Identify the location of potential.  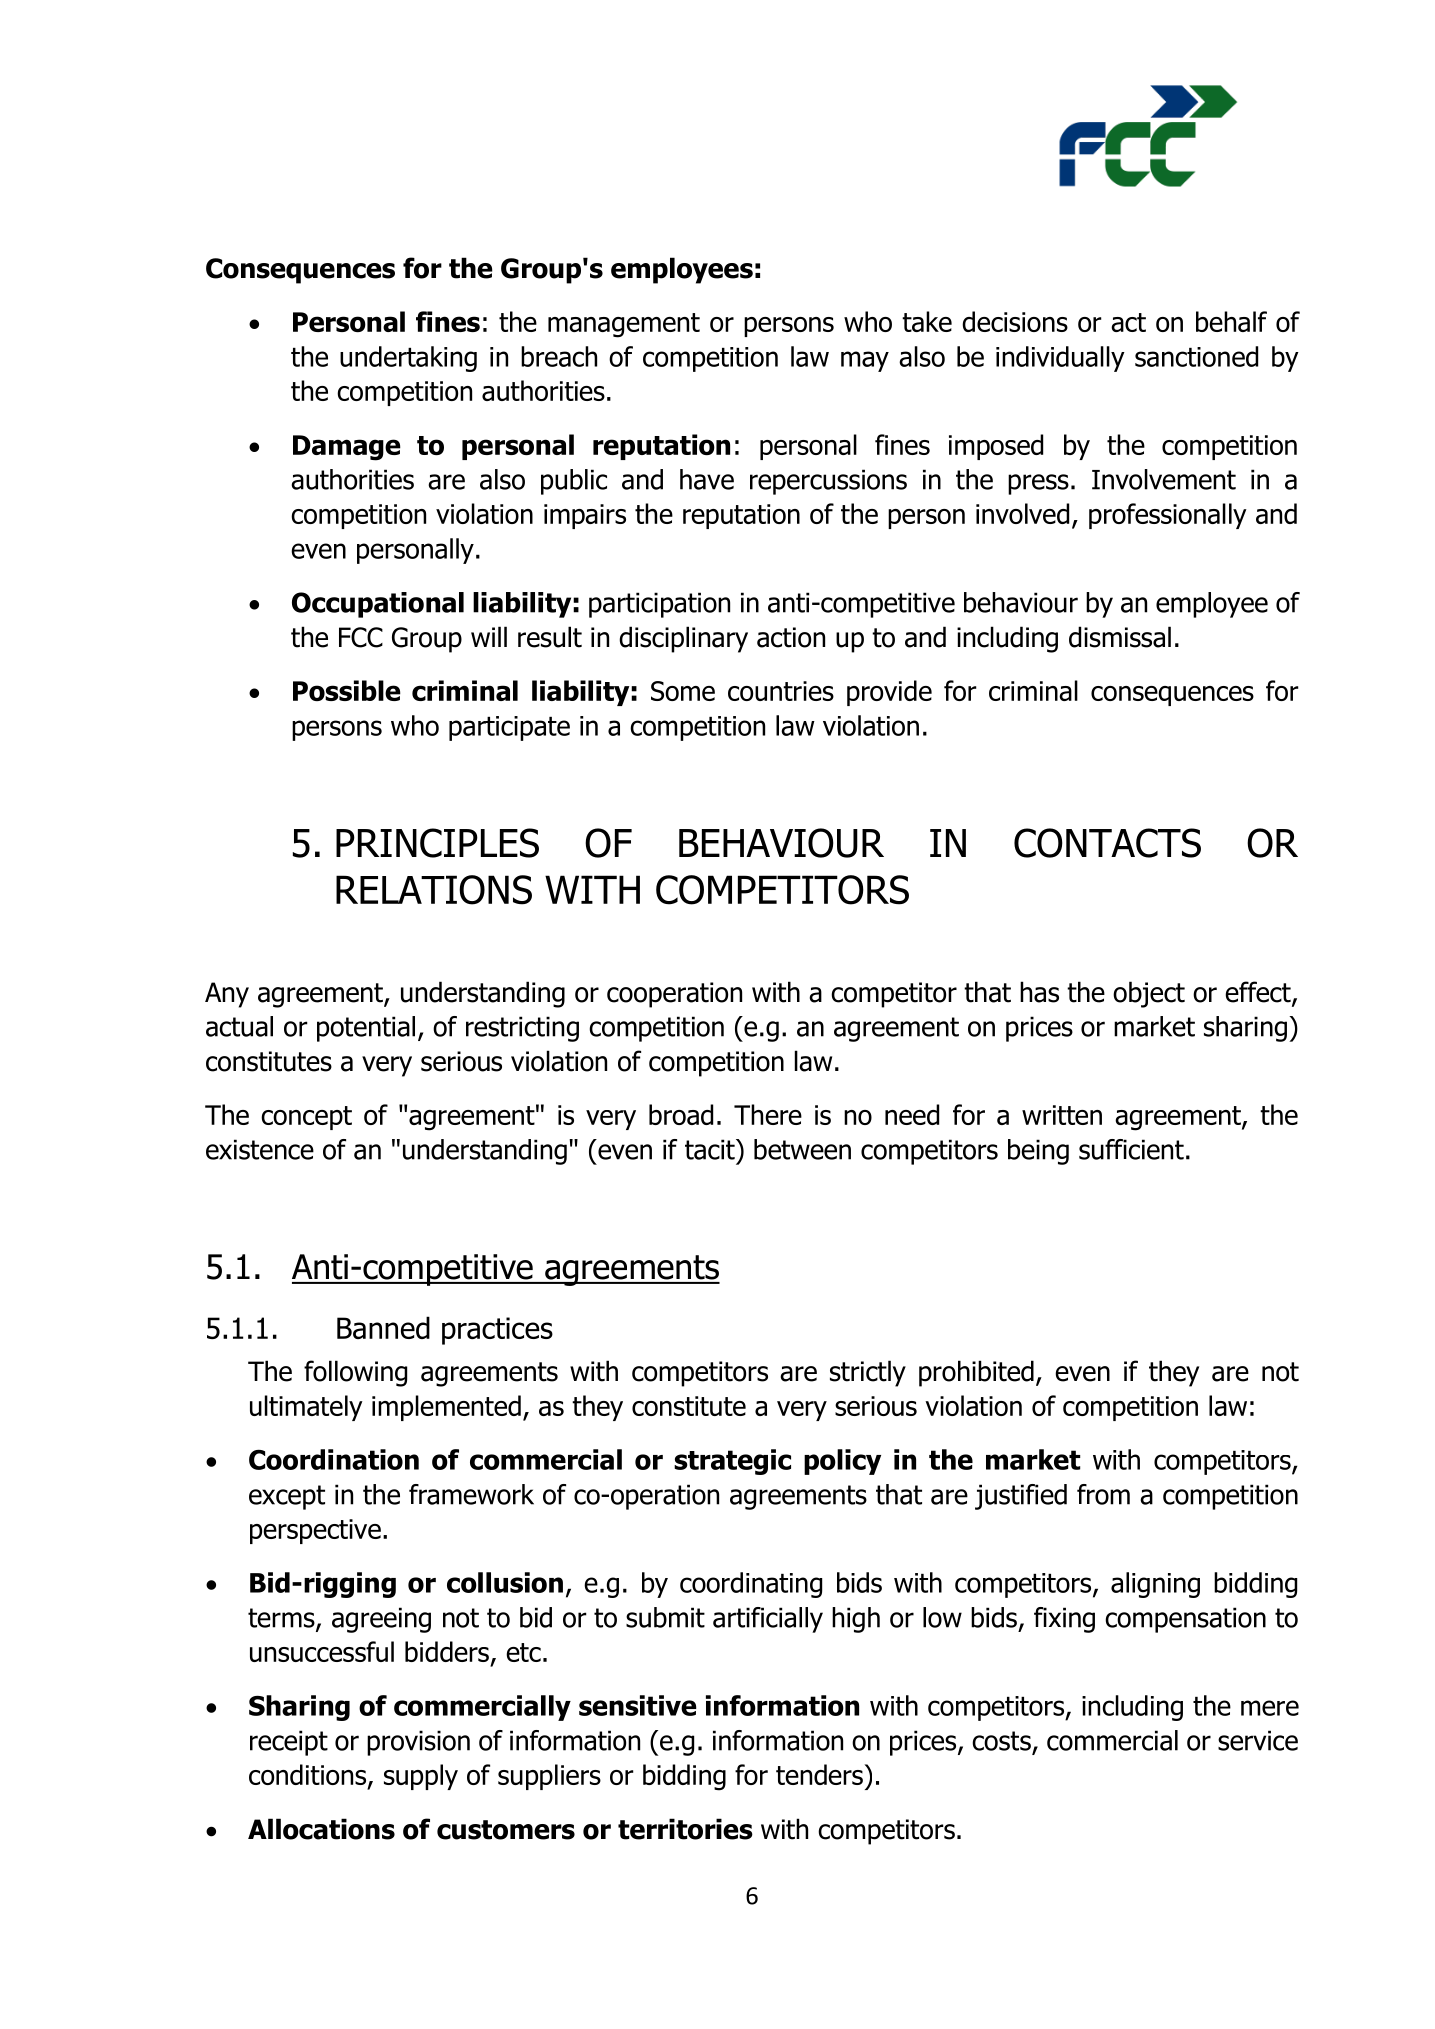
(366, 1029).
